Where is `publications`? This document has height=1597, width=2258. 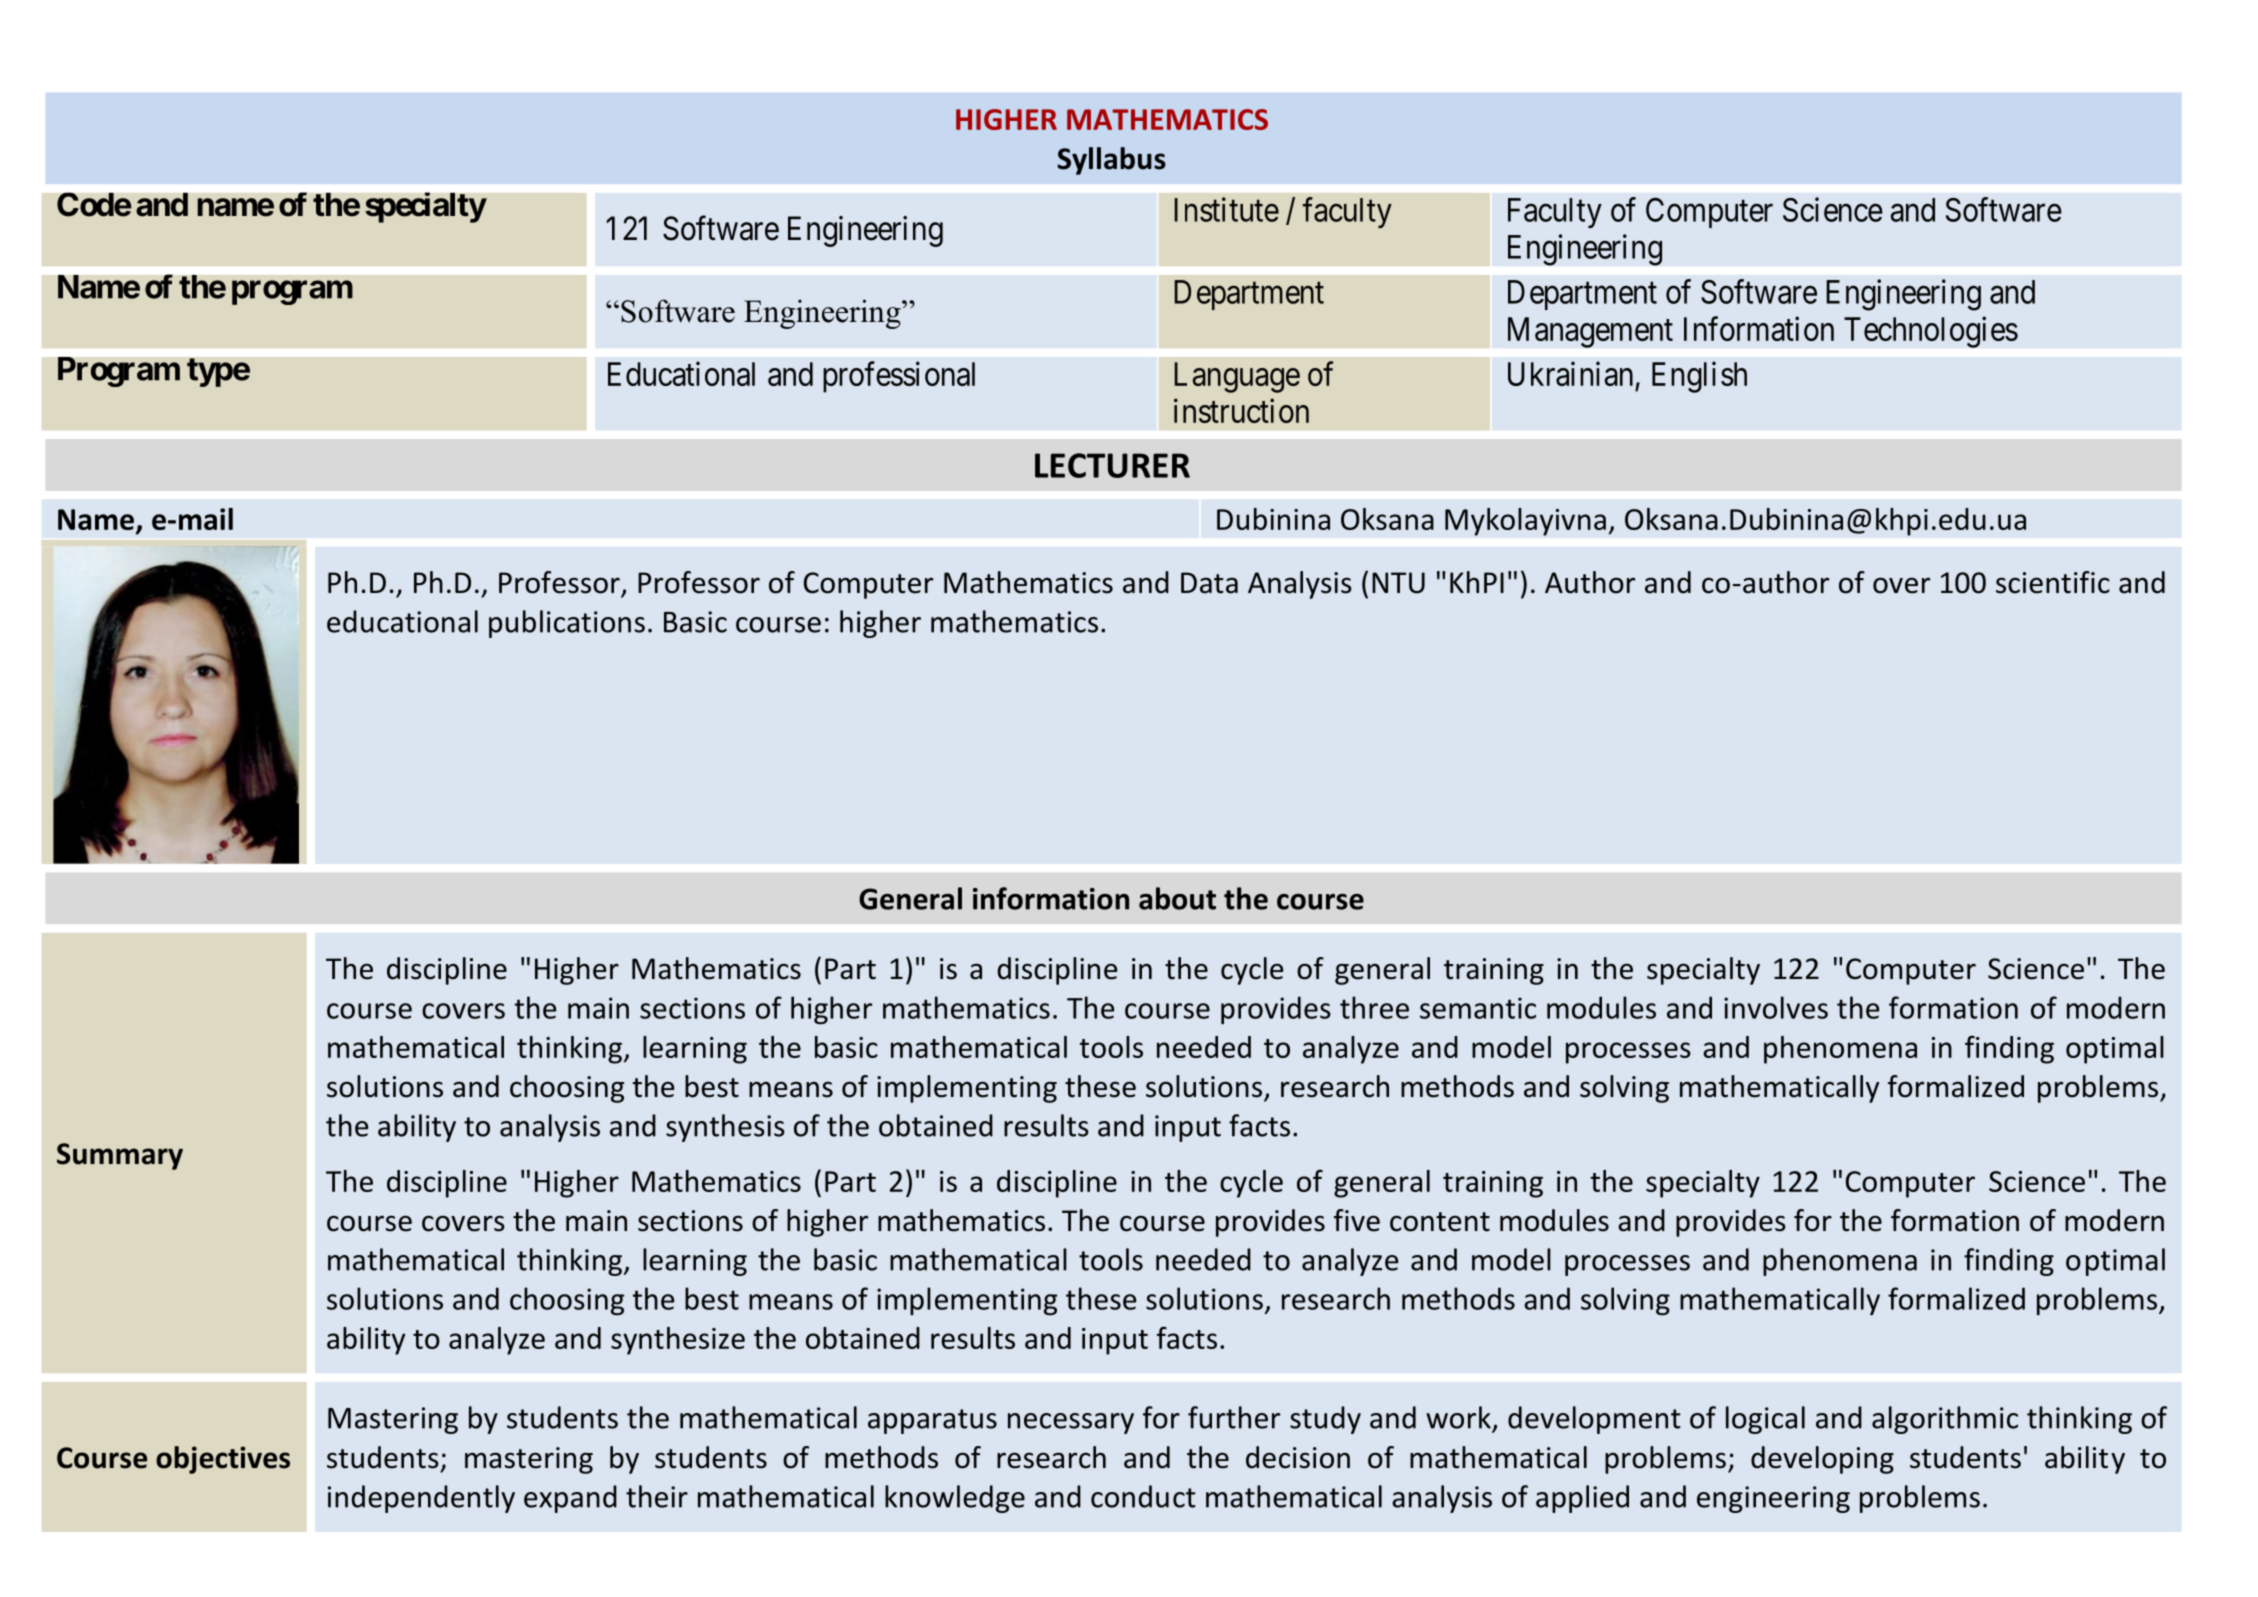 publications is located at coordinates (567, 624).
